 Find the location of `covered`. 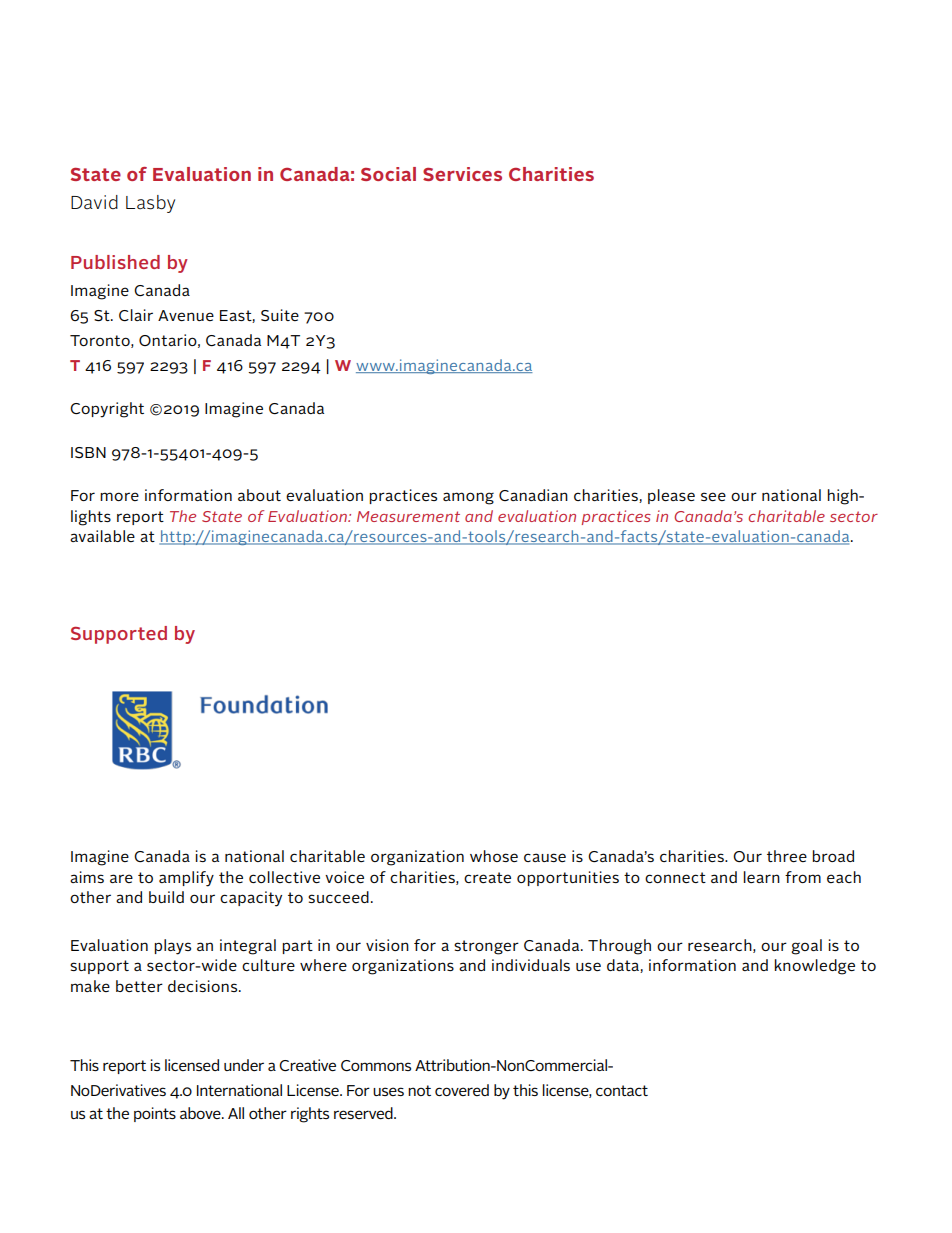

covered is located at coordinates (462, 1090).
